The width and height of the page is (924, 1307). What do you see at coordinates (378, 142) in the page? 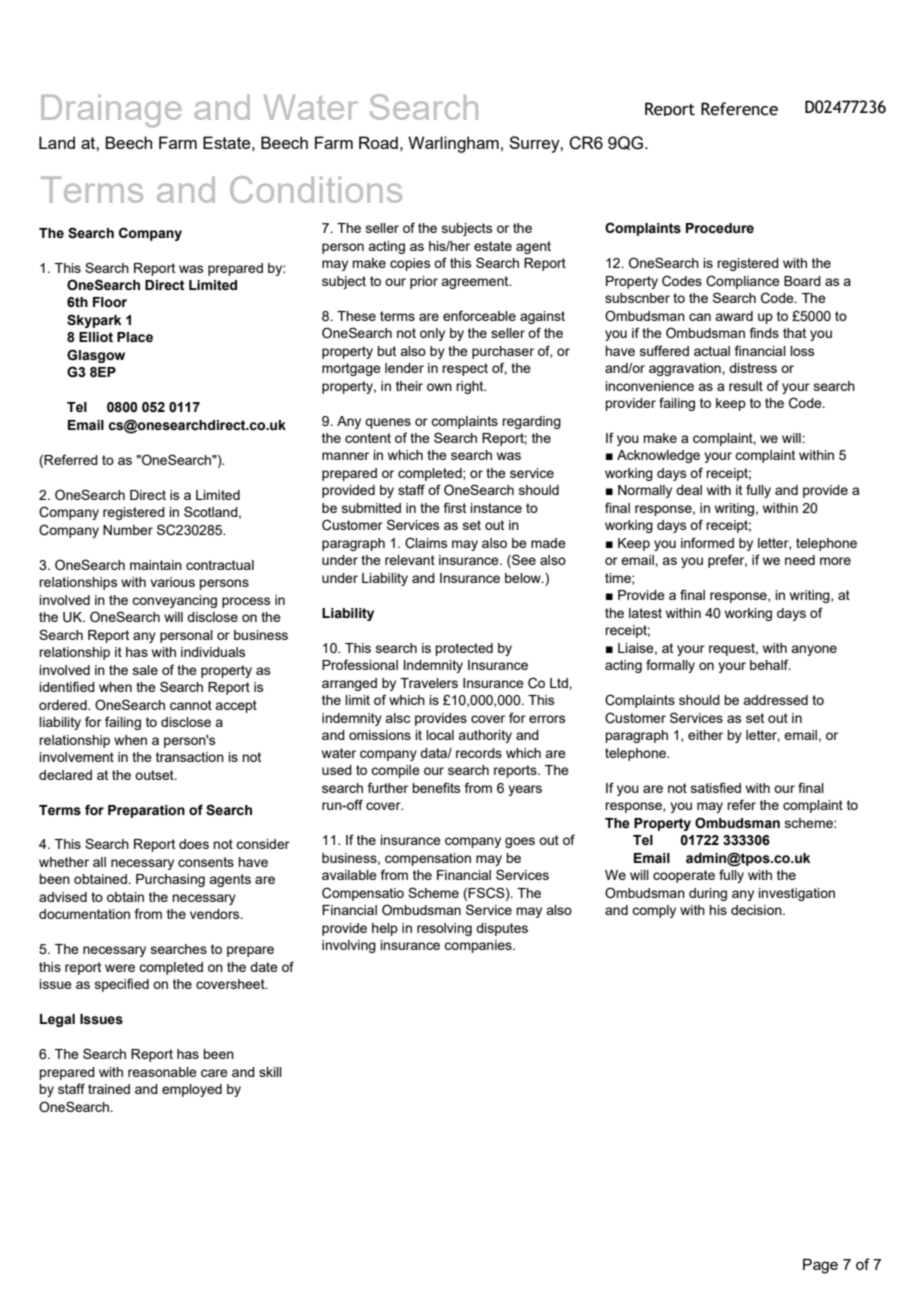
I see `Road` at bounding box center [378, 142].
